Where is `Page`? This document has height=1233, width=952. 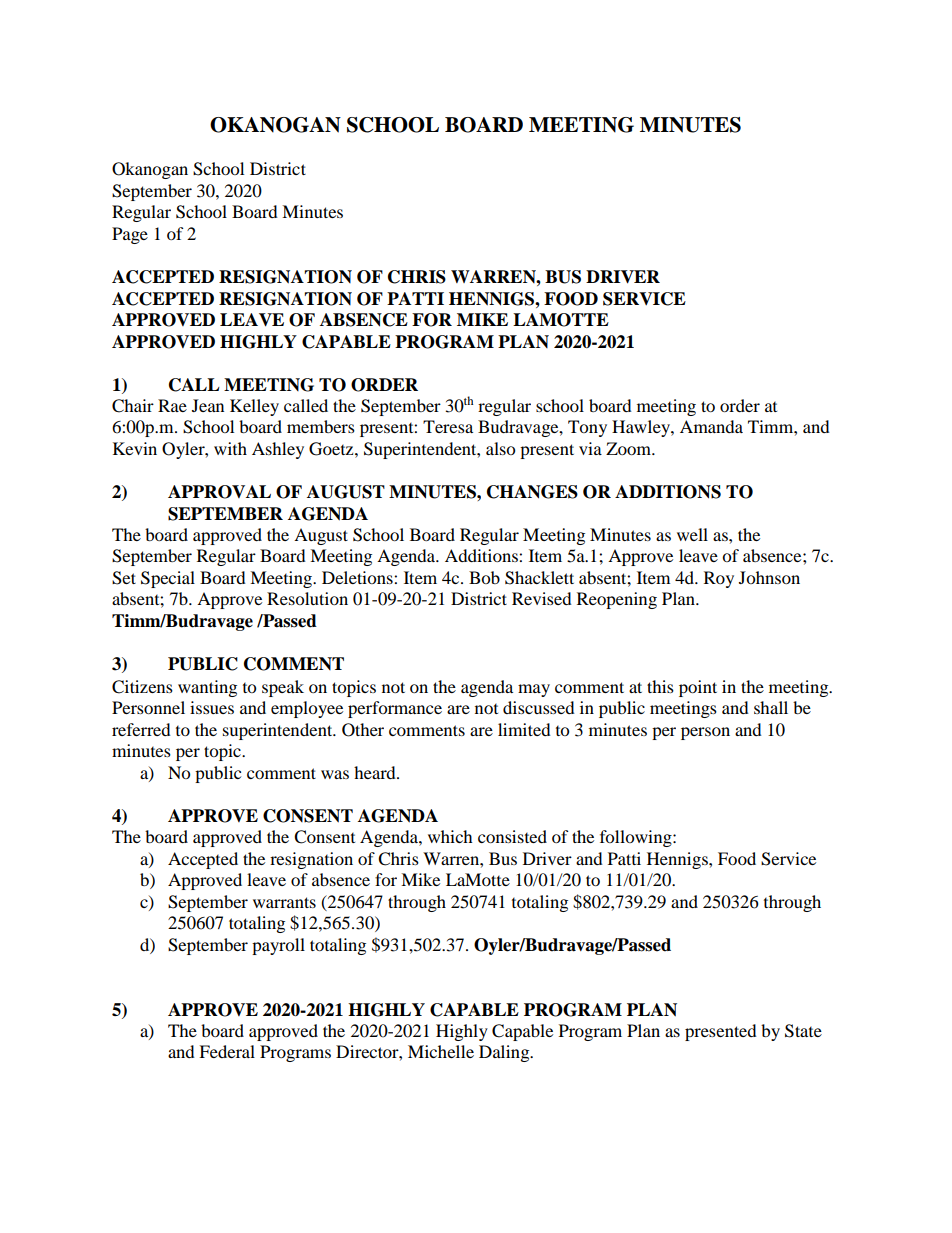
Page is located at coordinates (130, 235).
